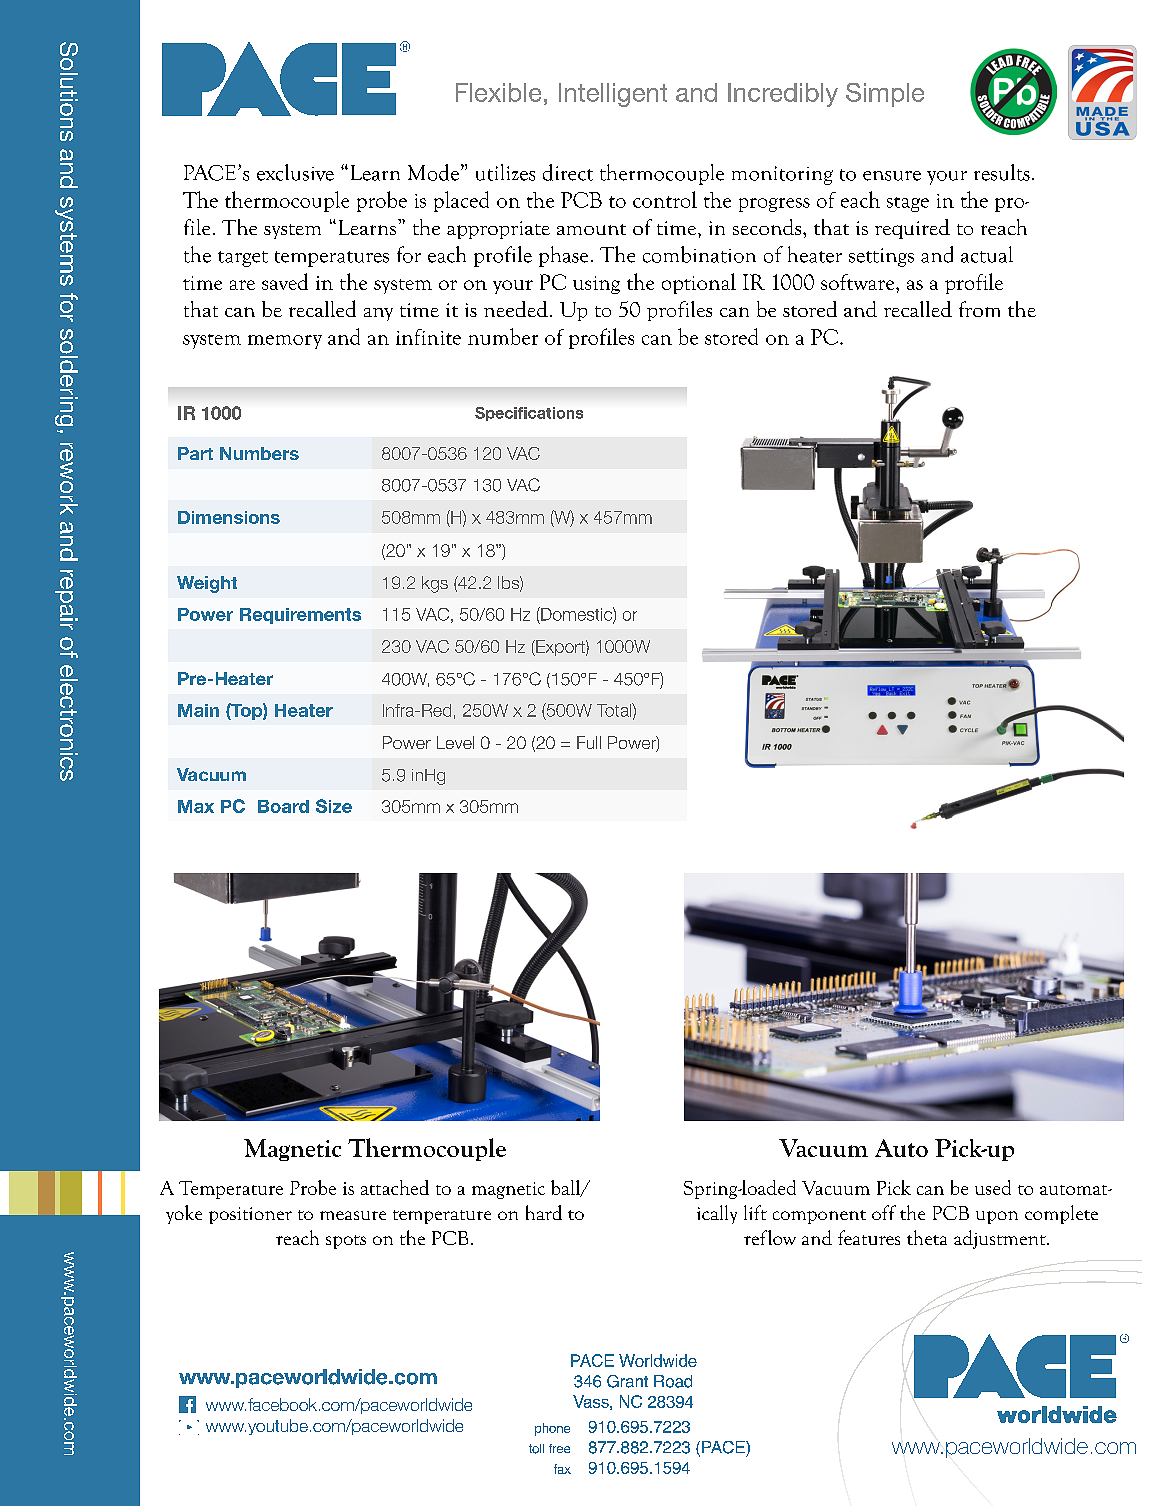  Describe the element at coordinates (1002, 172) in the screenshot. I see `results` at that location.
